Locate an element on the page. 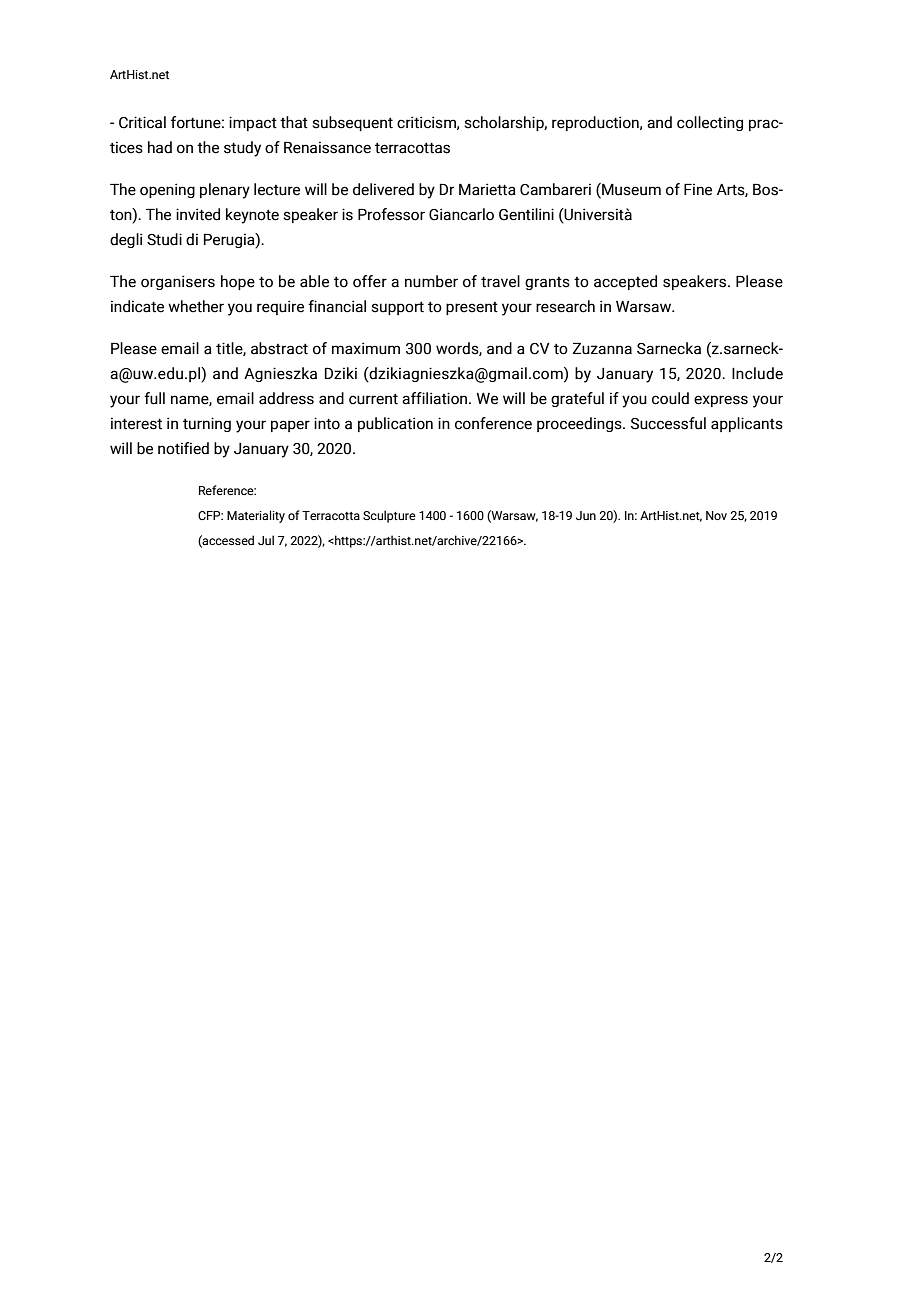 The height and width of the document is (1308, 924). research is located at coordinates (565, 306).
